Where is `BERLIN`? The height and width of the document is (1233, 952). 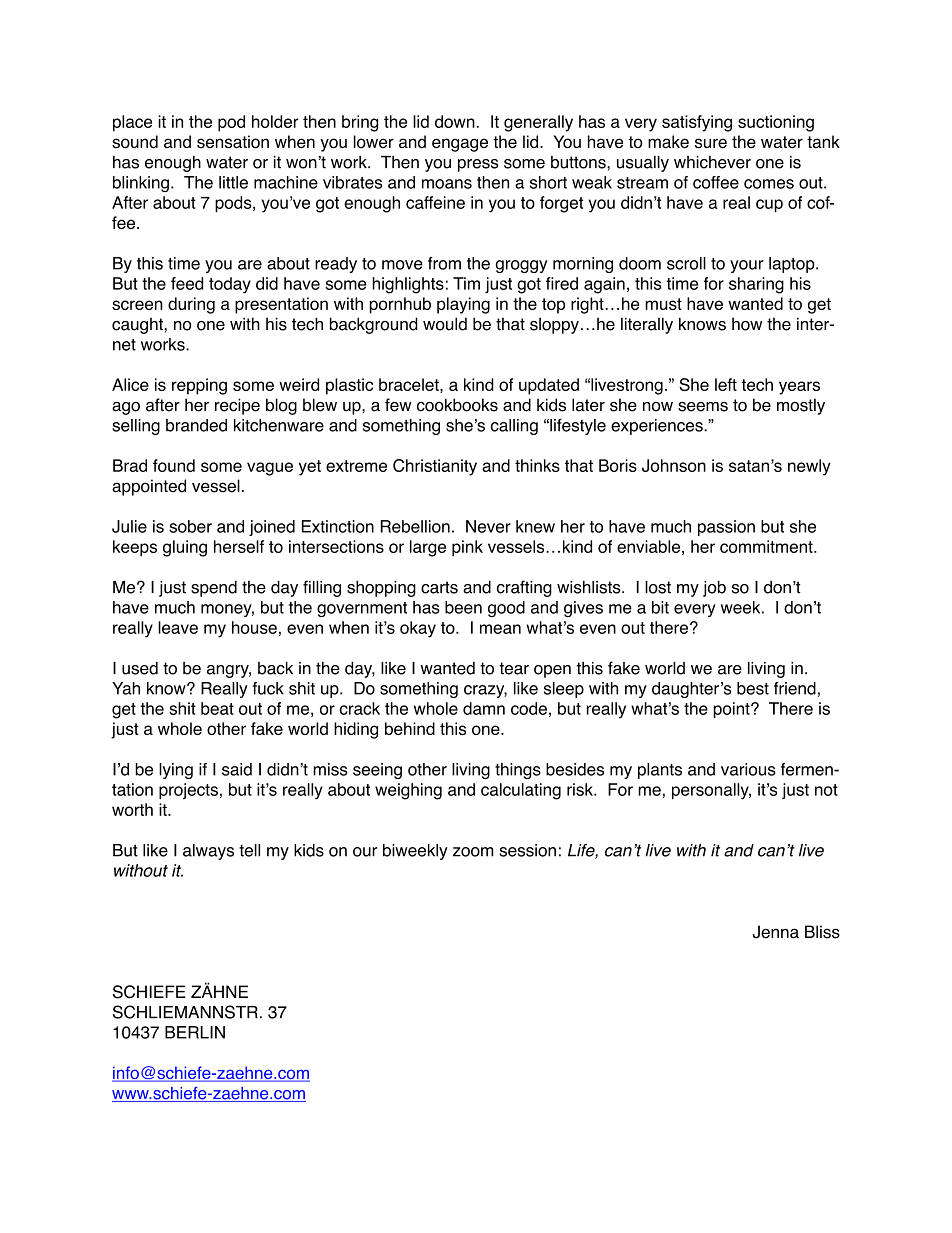
BERLIN is located at coordinates (195, 1032).
